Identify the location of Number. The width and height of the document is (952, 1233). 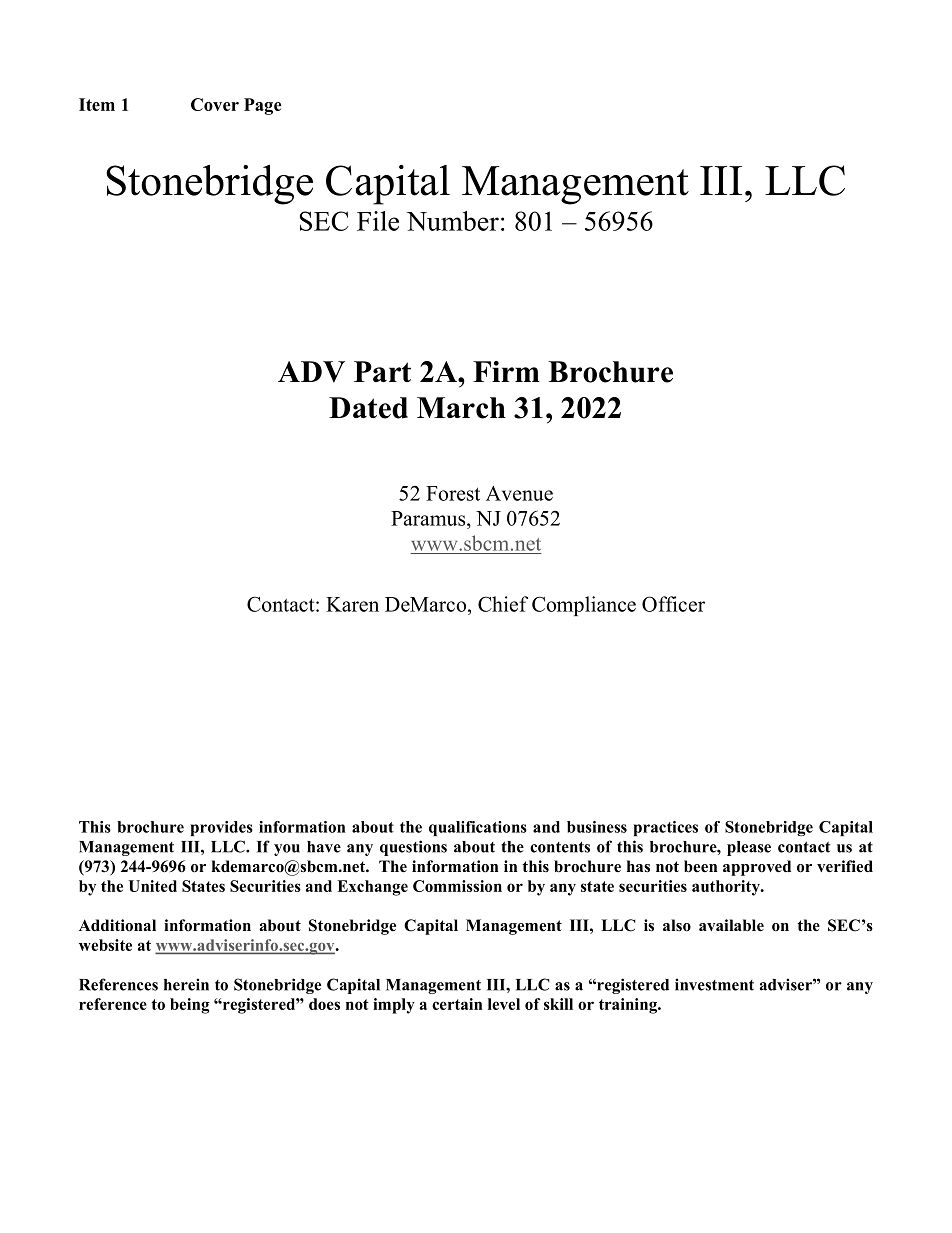
(453, 221).
